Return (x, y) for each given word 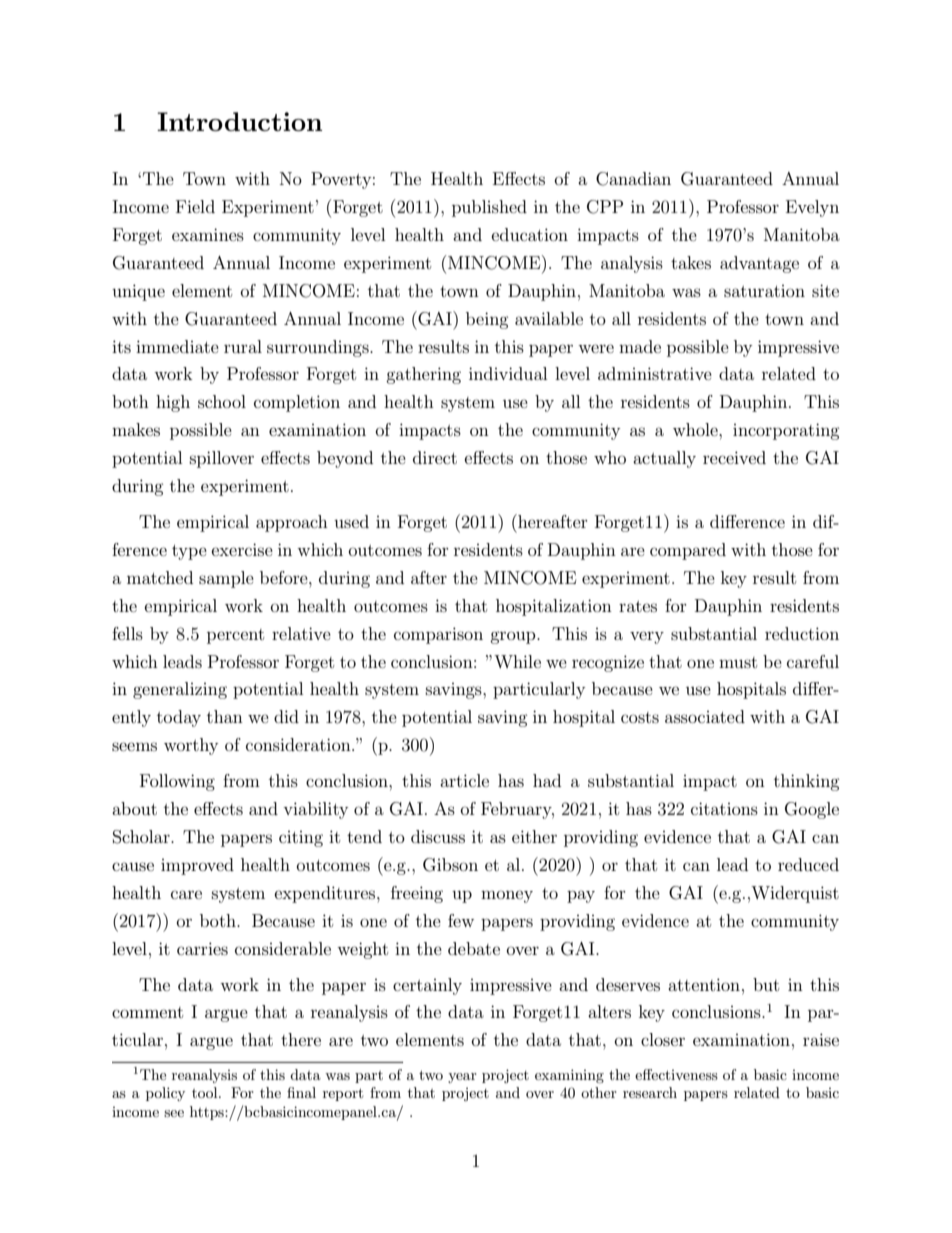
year (462, 1078)
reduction (802, 633)
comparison (438, 635)
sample (226, 579)
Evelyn (812, 208)
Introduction (239, 121)
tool (206, 1092)
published (489, 208)
